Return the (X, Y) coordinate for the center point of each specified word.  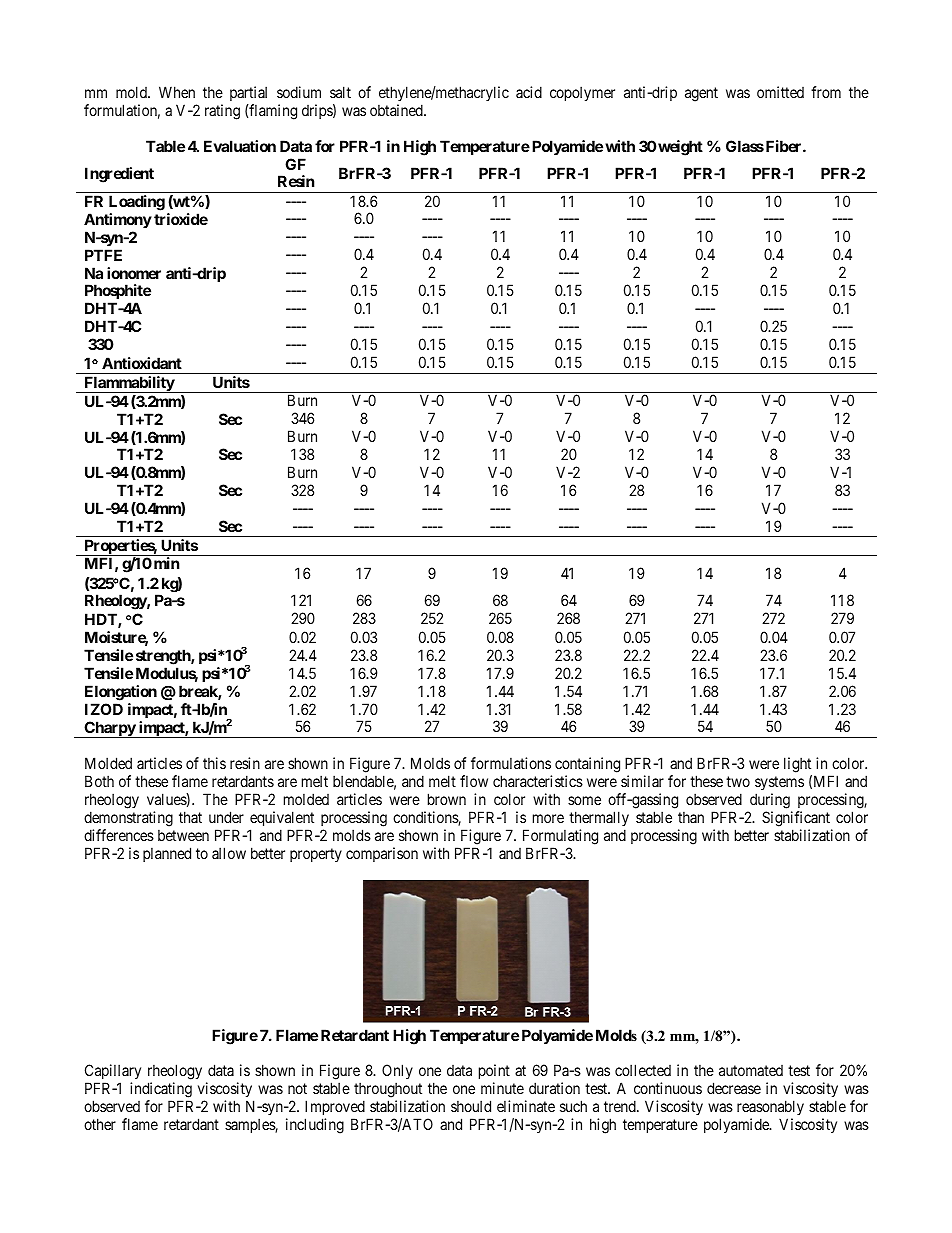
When (177, 92)
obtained (397, 110)
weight (679, 148)
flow (474, 781)
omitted (780, 92)
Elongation (121, 693)
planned (167, 854)
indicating (161, 1090)
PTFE (103, 255)
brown (447, 799)
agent (701, 94)
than (691, 817)
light (797, 765)
